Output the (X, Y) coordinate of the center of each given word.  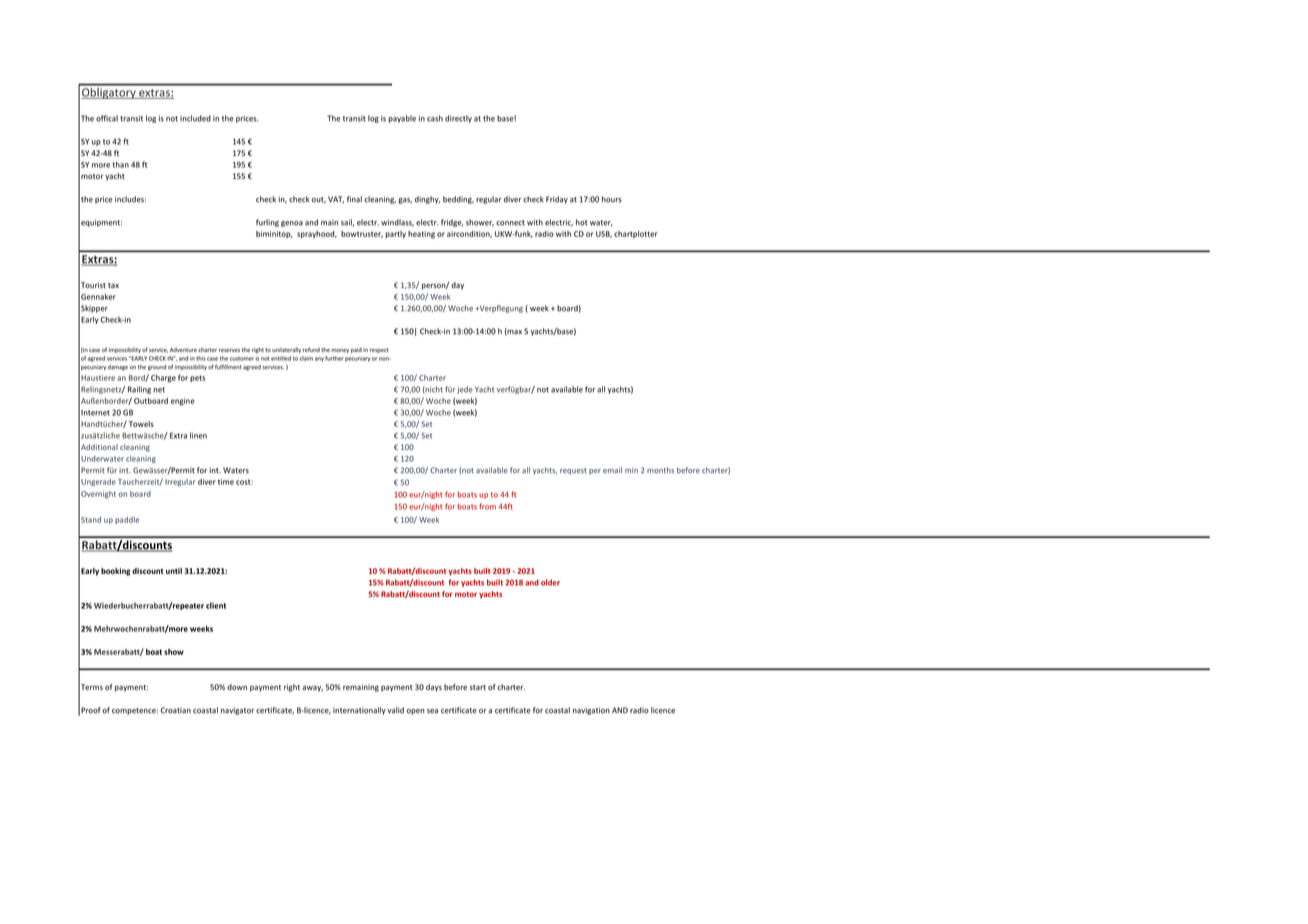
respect (379, 350)
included (195, 118)
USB (604, 234)
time (226, 482)
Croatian (176, 710)
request (573, 471)
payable (402, 119)
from (487, 506)
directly (458, 119)
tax (113, 285)
